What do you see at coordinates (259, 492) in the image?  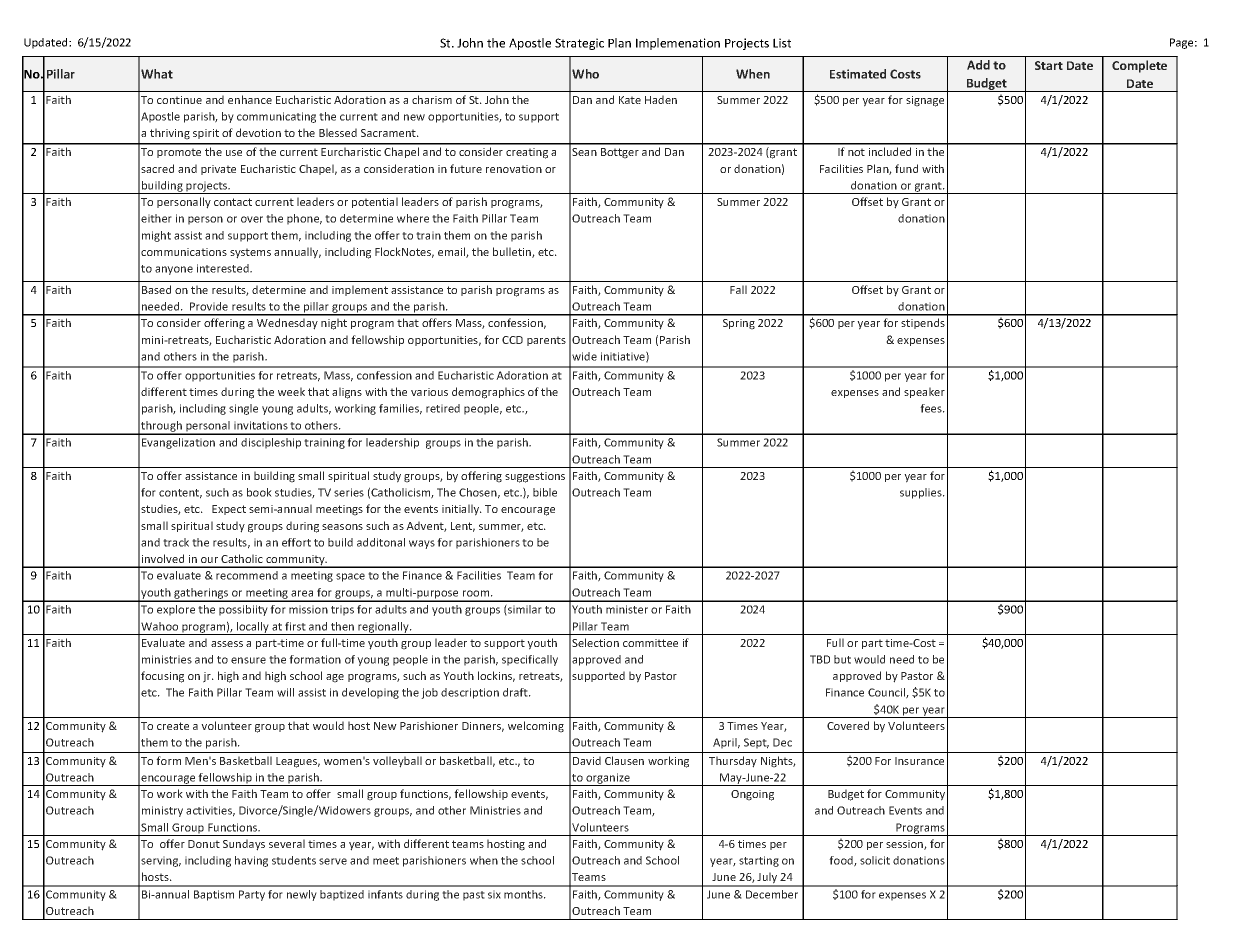 I see `book` at bounding box center [259, 492].
